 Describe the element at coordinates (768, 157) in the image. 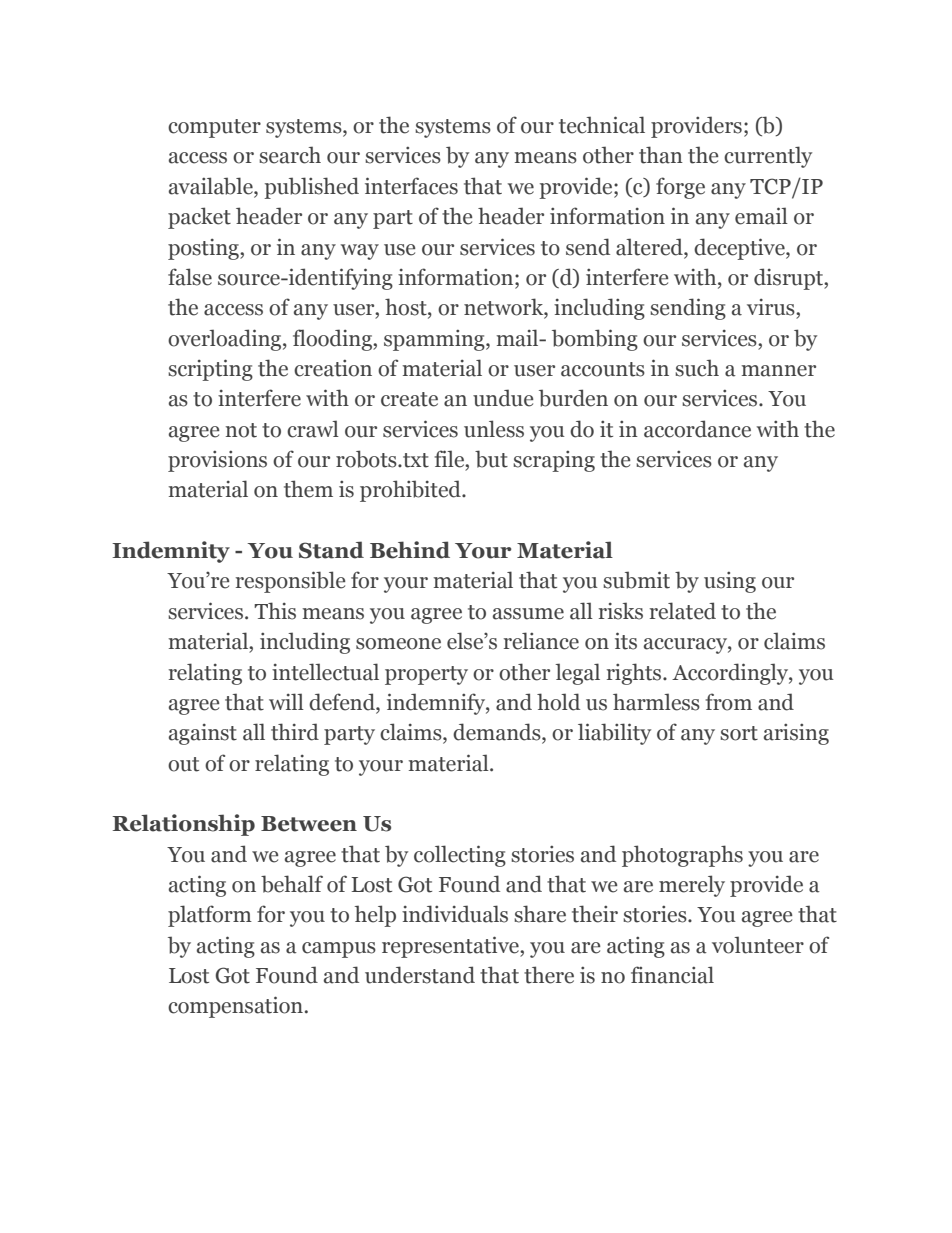

I see `currently` at that location.
